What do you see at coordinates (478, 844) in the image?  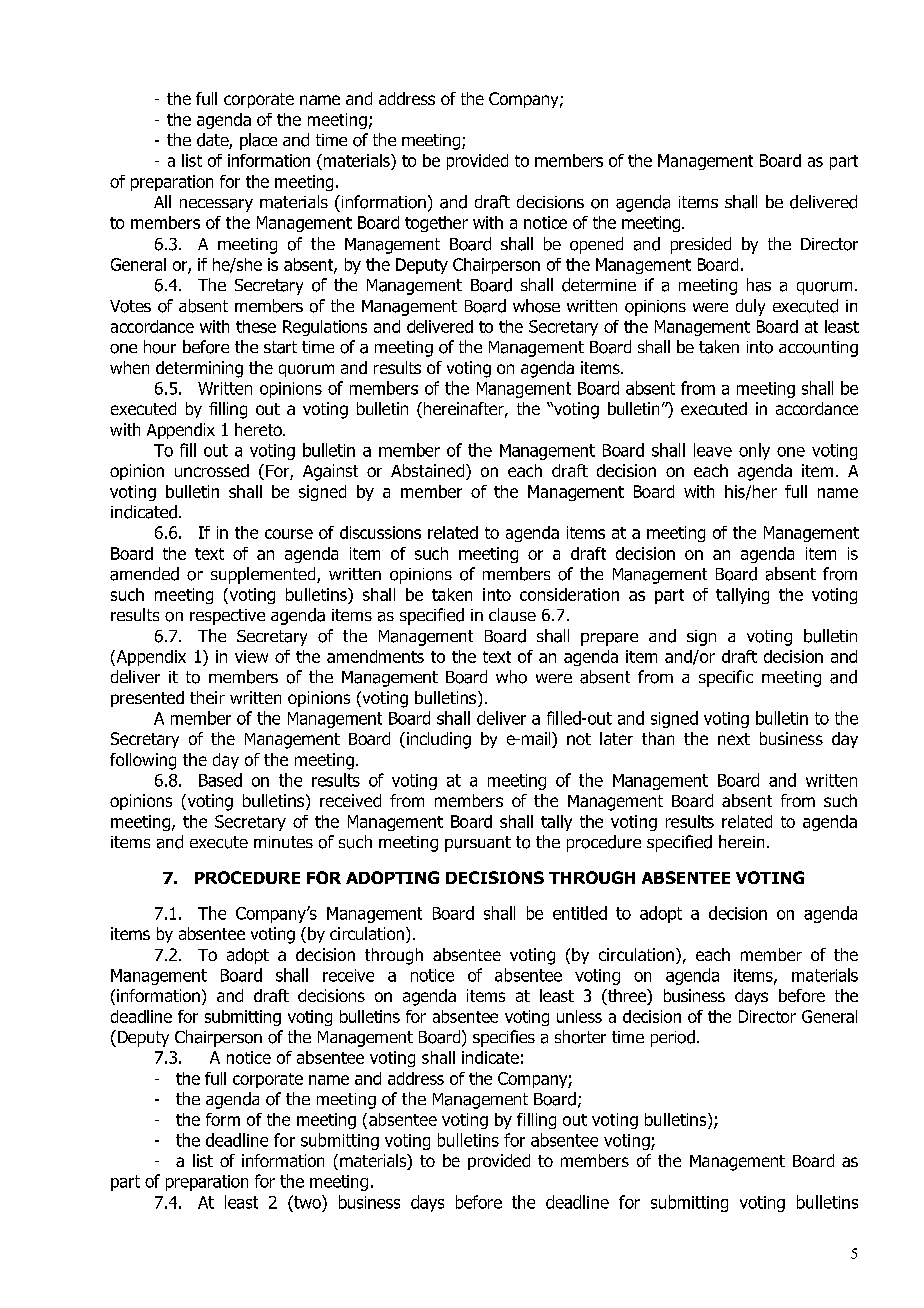 I see `pursuant` at bounding box center [478, 844].
